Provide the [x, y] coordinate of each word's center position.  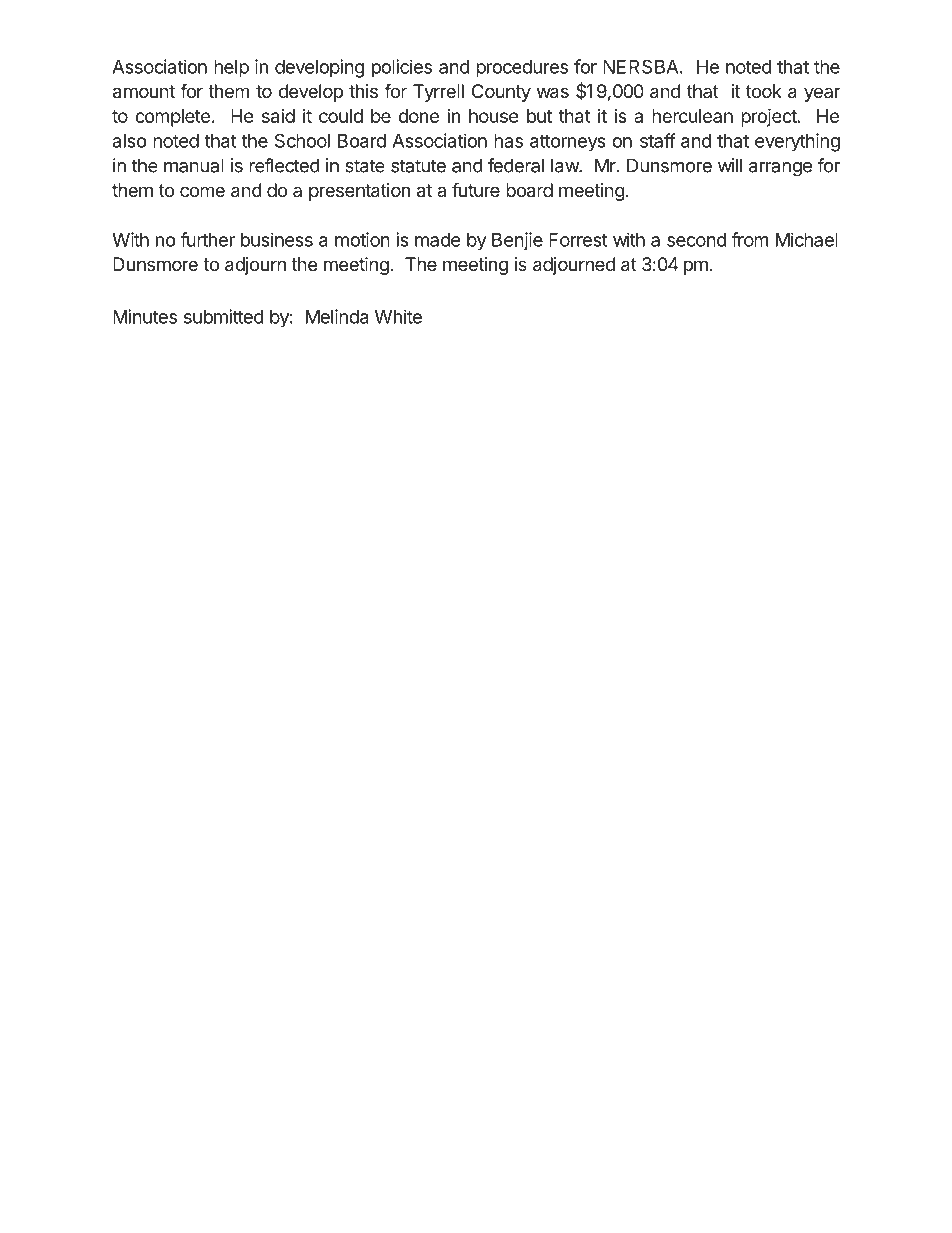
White [398, 316]
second [696, 240]
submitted [224, 316]
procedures [522, 69]
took [764, 91]
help [231, 69]
